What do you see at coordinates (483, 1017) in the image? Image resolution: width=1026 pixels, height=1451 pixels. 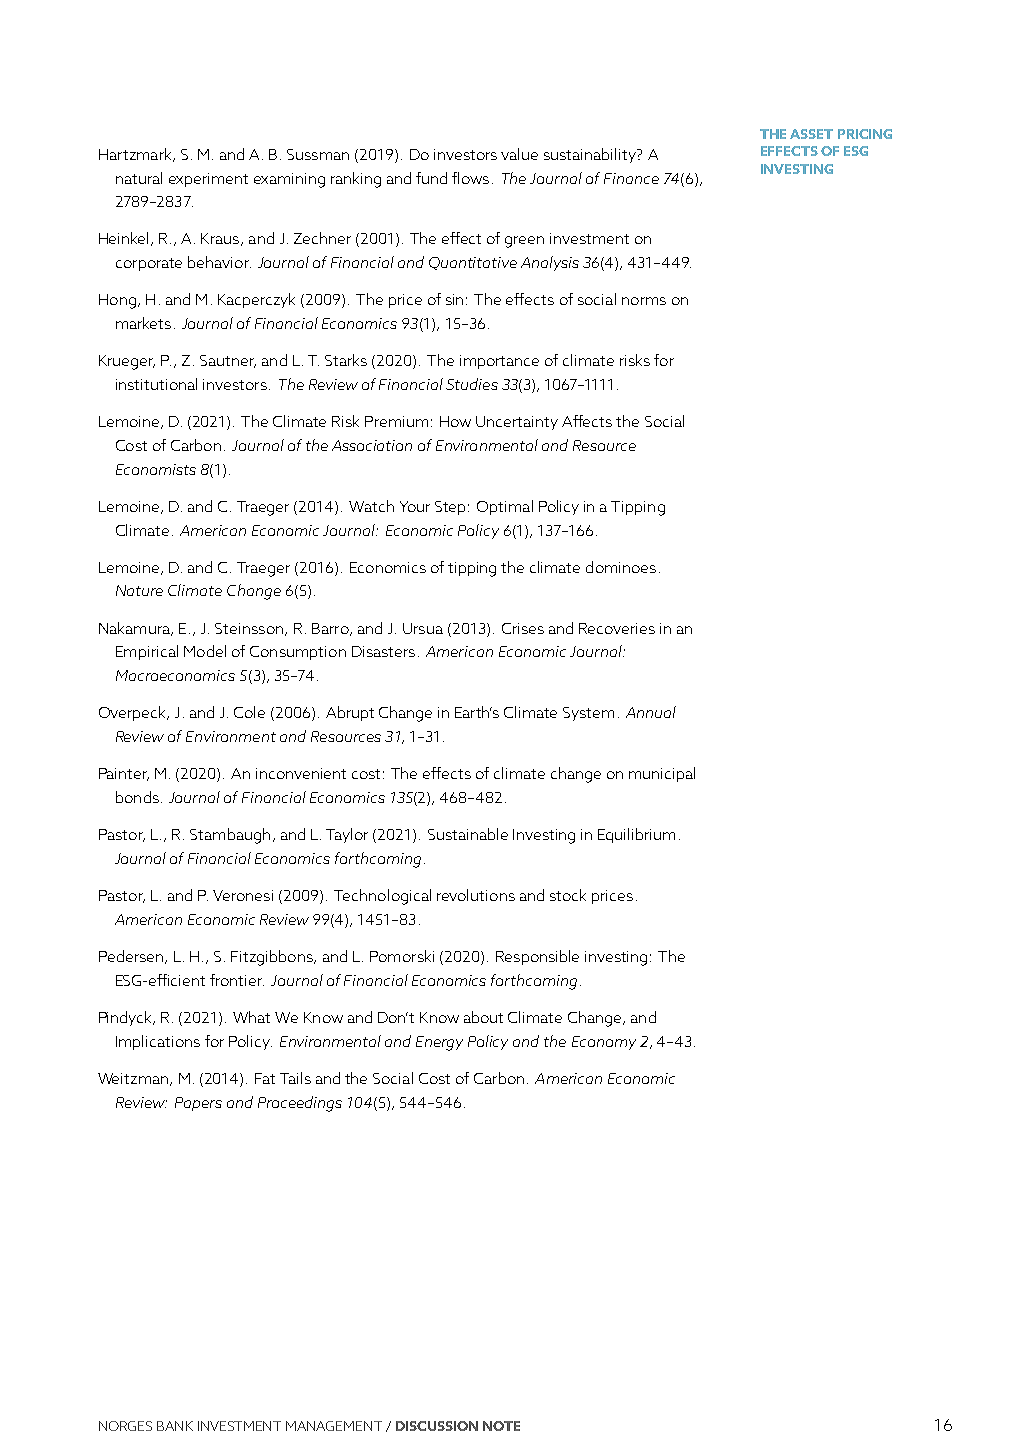 I see `about` at bounding box center [483, 1017].
